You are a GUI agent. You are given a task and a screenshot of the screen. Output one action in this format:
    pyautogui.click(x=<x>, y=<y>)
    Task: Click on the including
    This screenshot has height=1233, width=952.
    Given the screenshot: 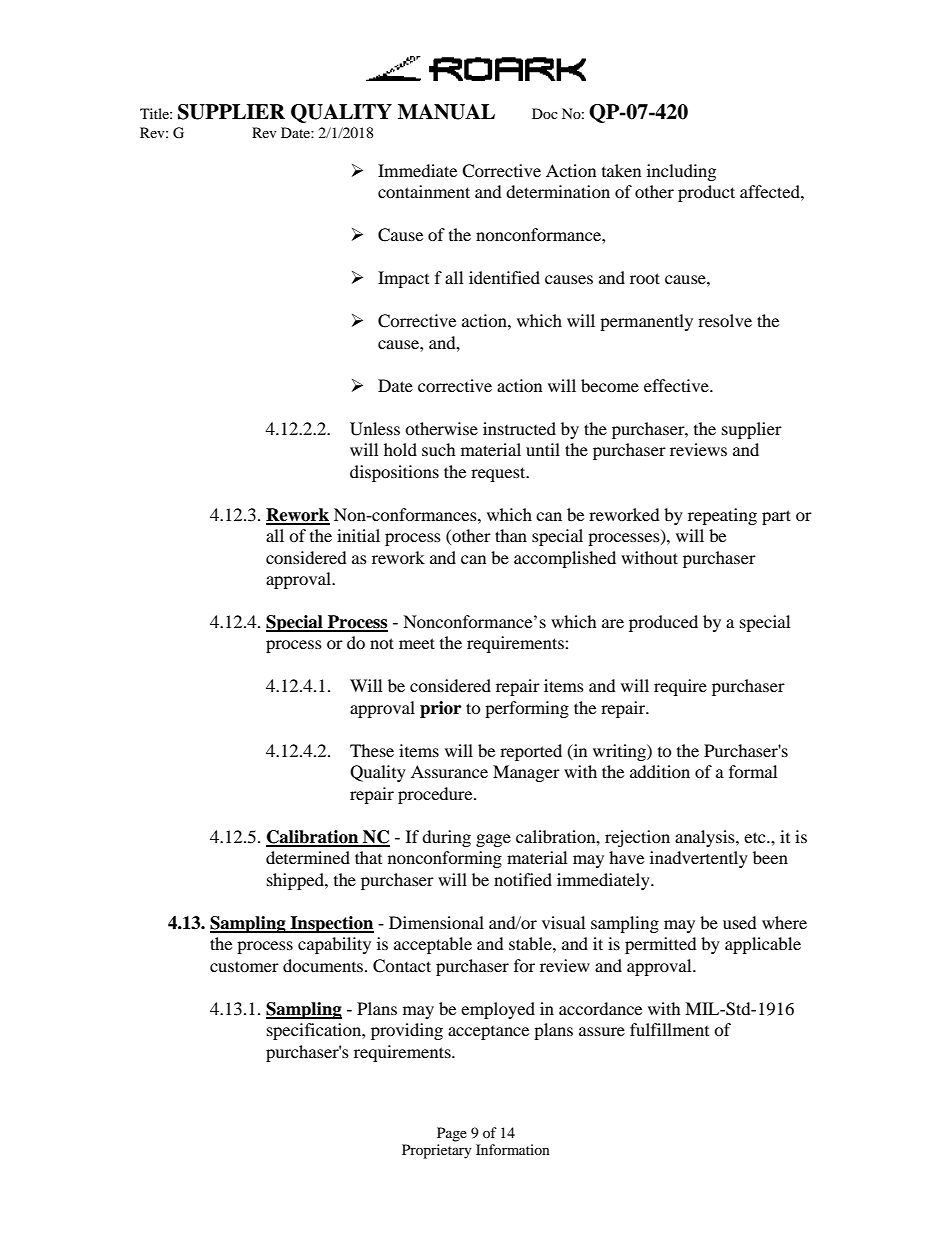 What is the action you would take?
    pyautogui.click(x=681, y=172)
